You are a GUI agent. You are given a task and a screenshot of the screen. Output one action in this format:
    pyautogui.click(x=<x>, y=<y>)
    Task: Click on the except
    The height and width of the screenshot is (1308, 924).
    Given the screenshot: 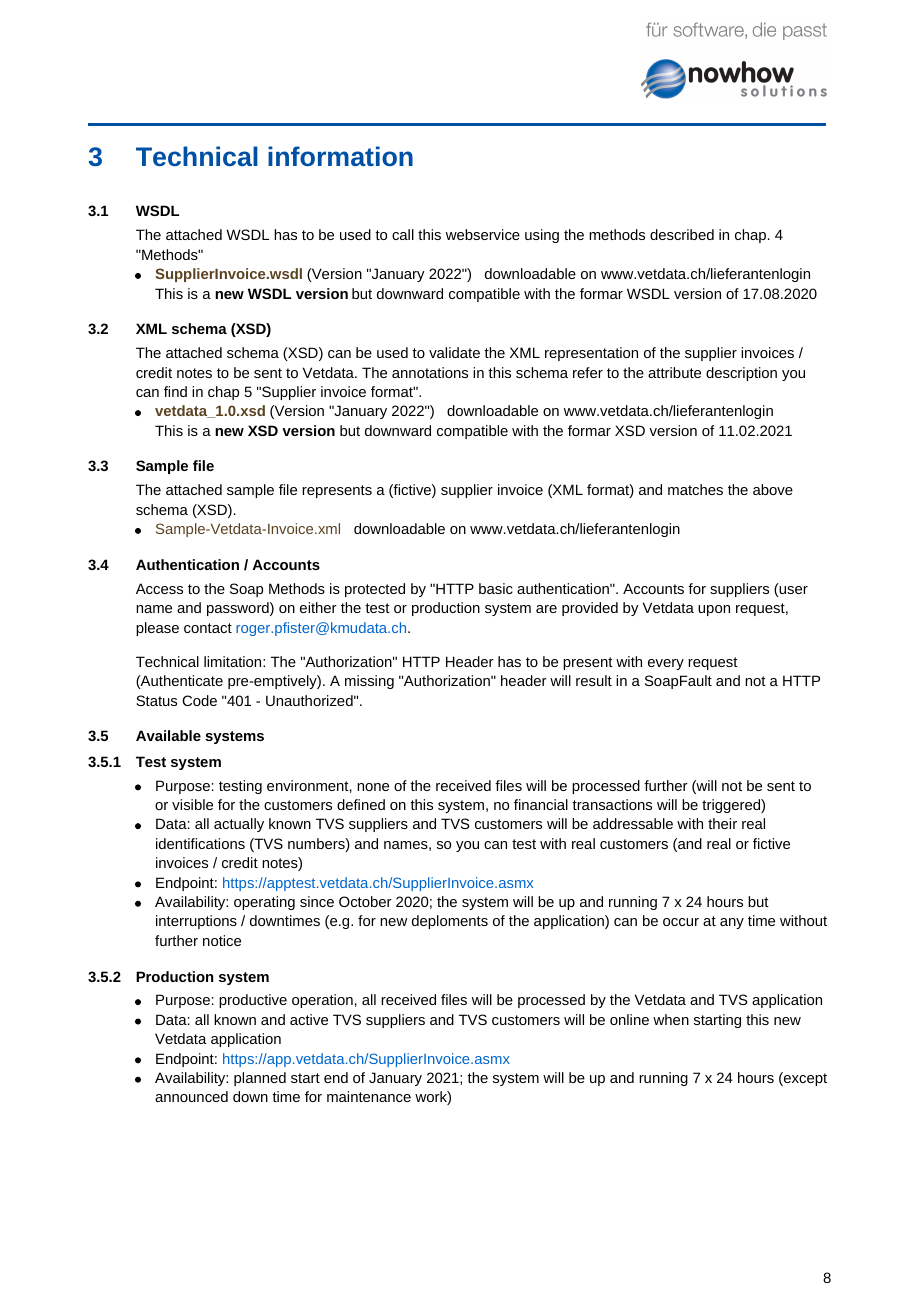 What is the action you would take?
    pyautogui.click(x=804, y=1079)
